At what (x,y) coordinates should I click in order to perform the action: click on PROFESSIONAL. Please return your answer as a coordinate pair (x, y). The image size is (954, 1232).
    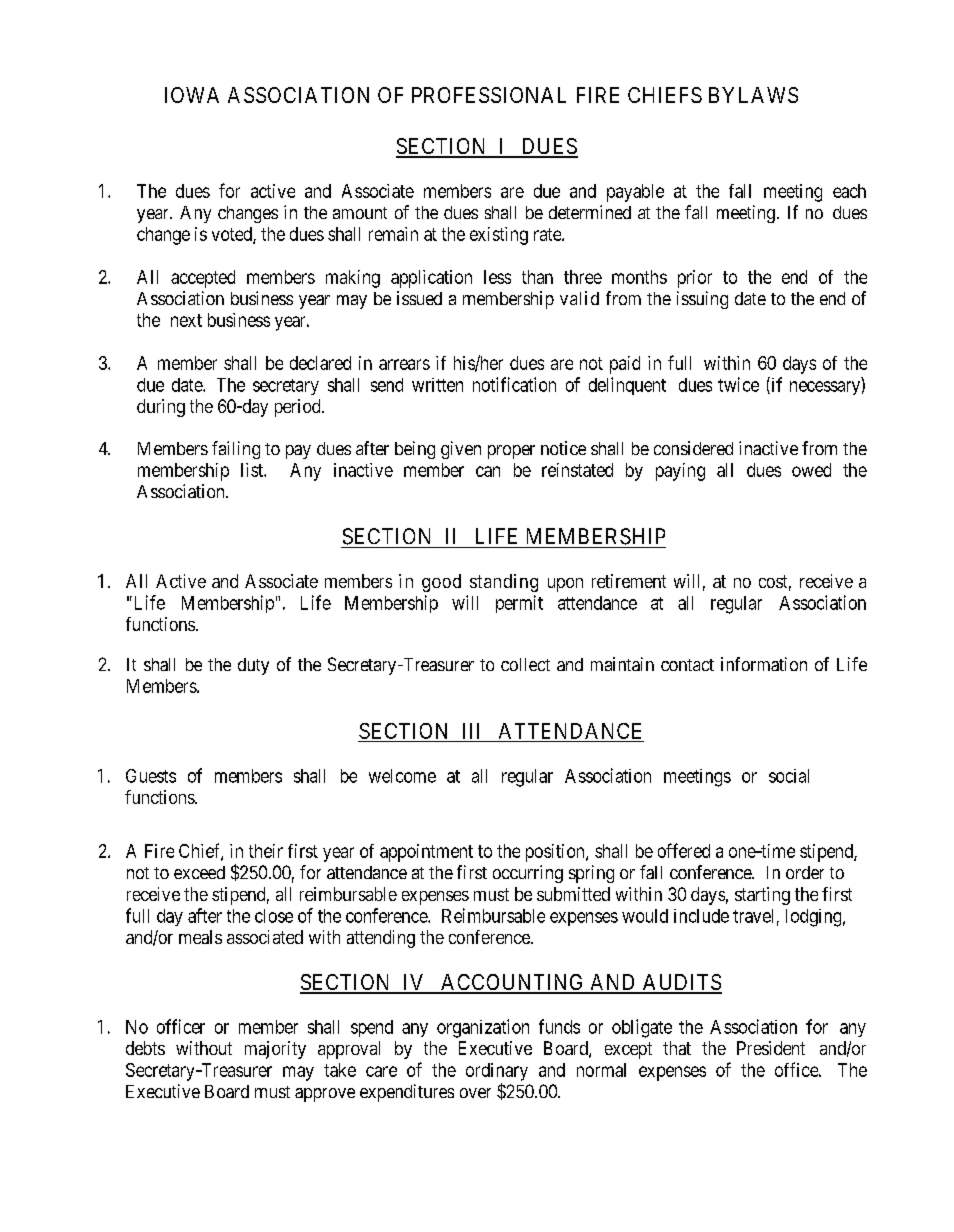
    Looking at the image, I should click on (489, 95).
